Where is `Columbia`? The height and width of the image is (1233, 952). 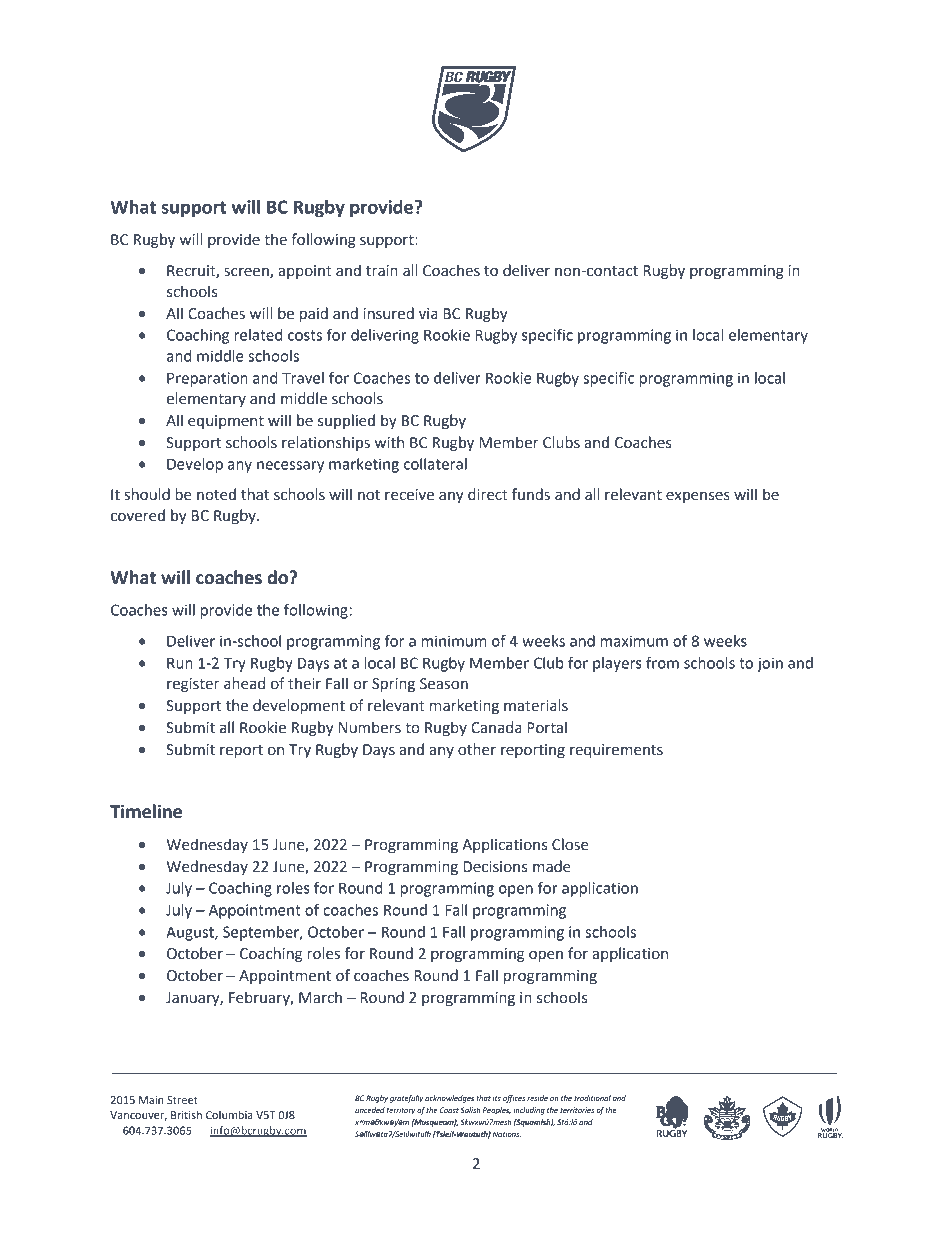 Columbia is located at coordinates (229, 1114).
